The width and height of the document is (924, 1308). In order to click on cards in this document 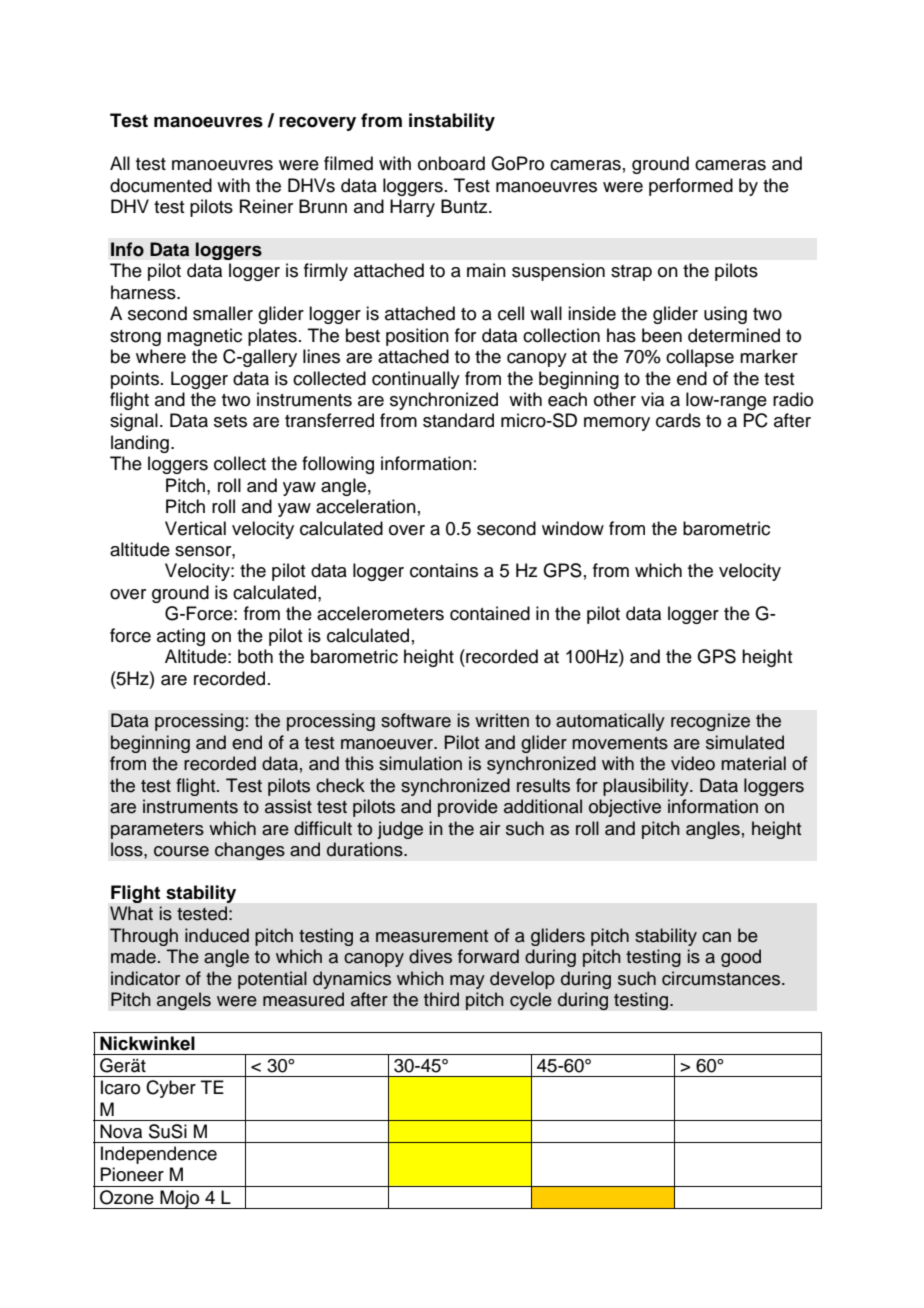, I will do `click(678, 420)`.
